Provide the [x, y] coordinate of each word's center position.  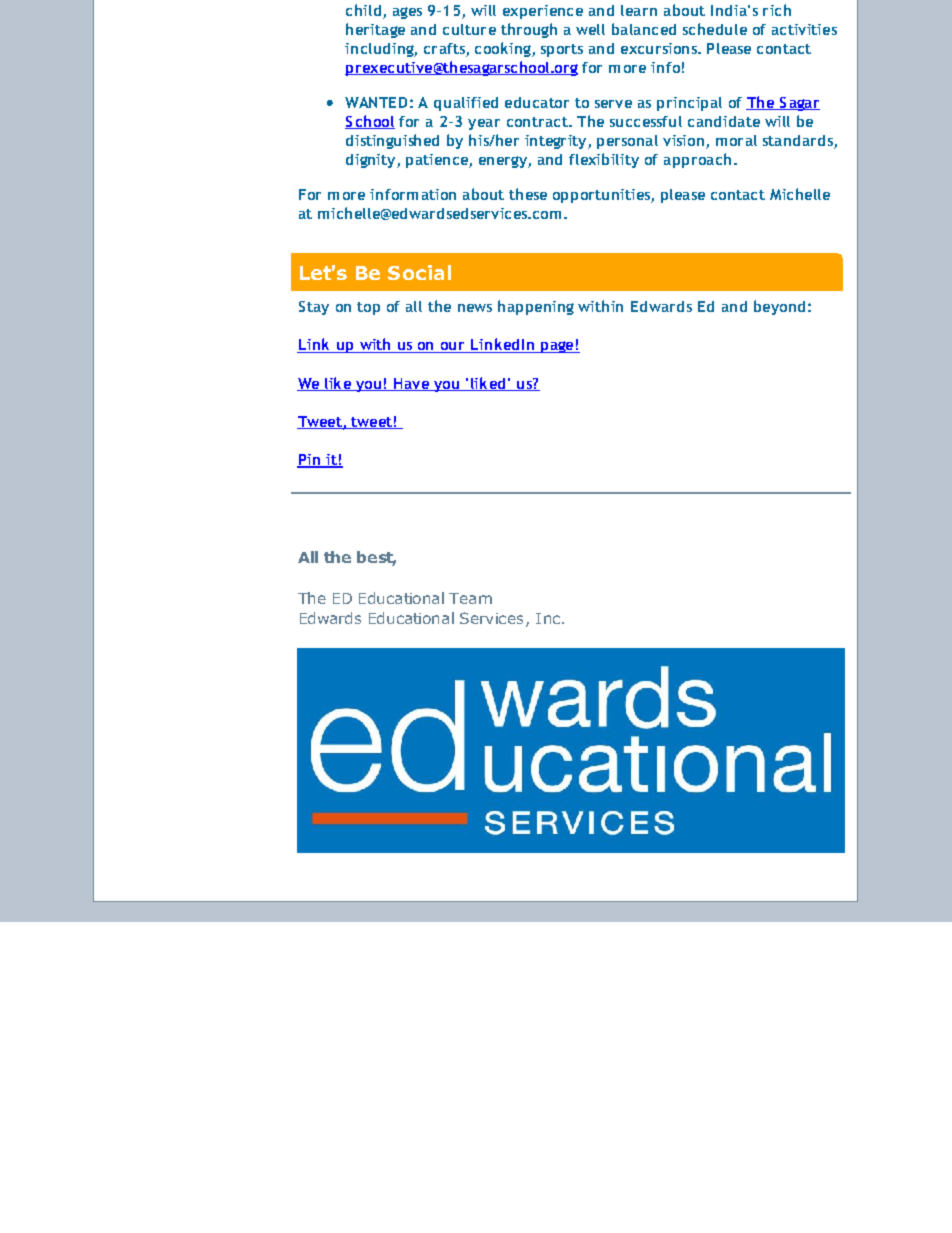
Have [412, 384]
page [557, 347]
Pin [310, 461]
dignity [372, 161]
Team [470, 598]
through [529, 30]
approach [697, 160]
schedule [715, 29]
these [528, 194]
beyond [779, 307]
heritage [375, 30]
